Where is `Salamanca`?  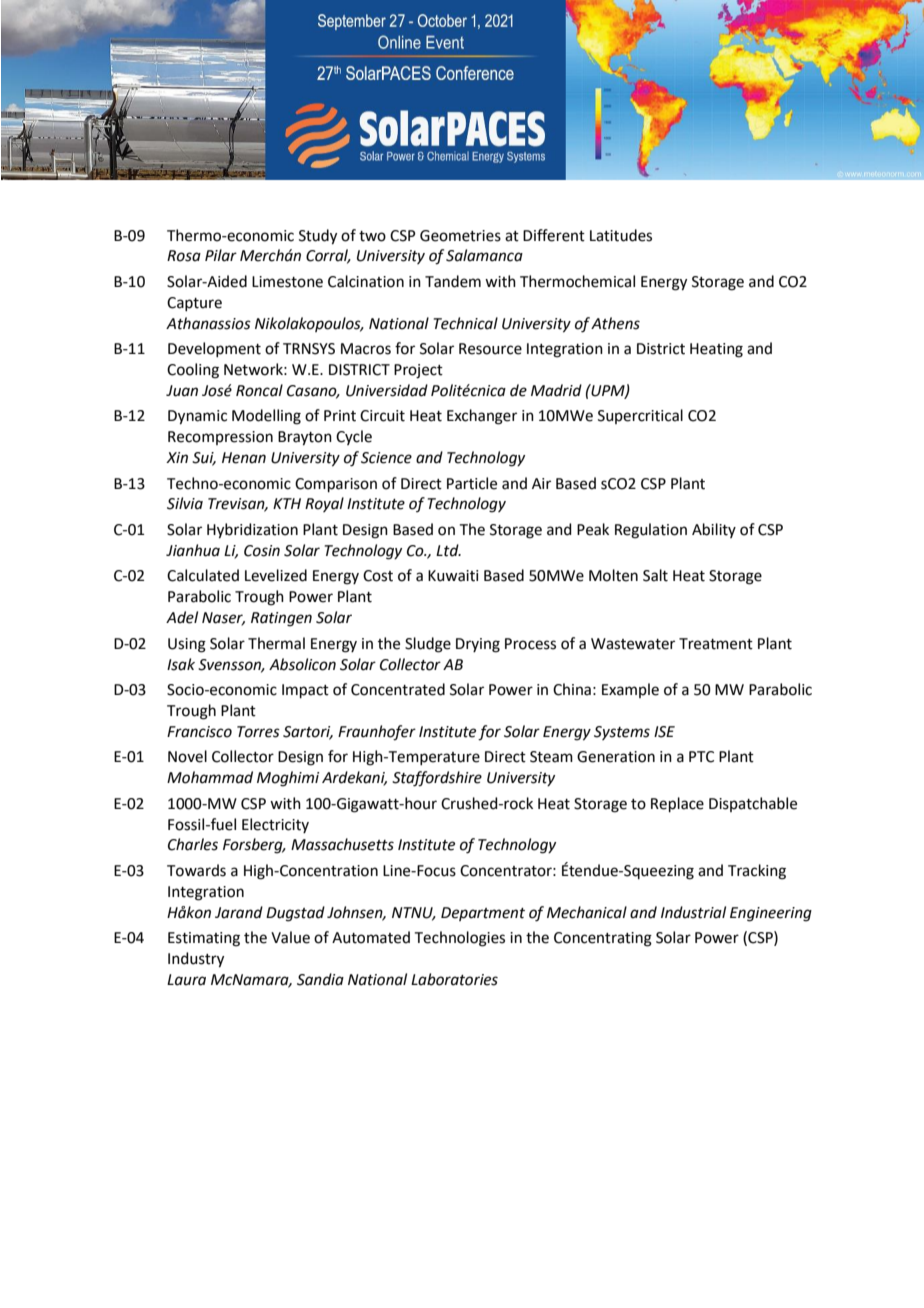
Salamanca is located at coordinates (484, 255).
